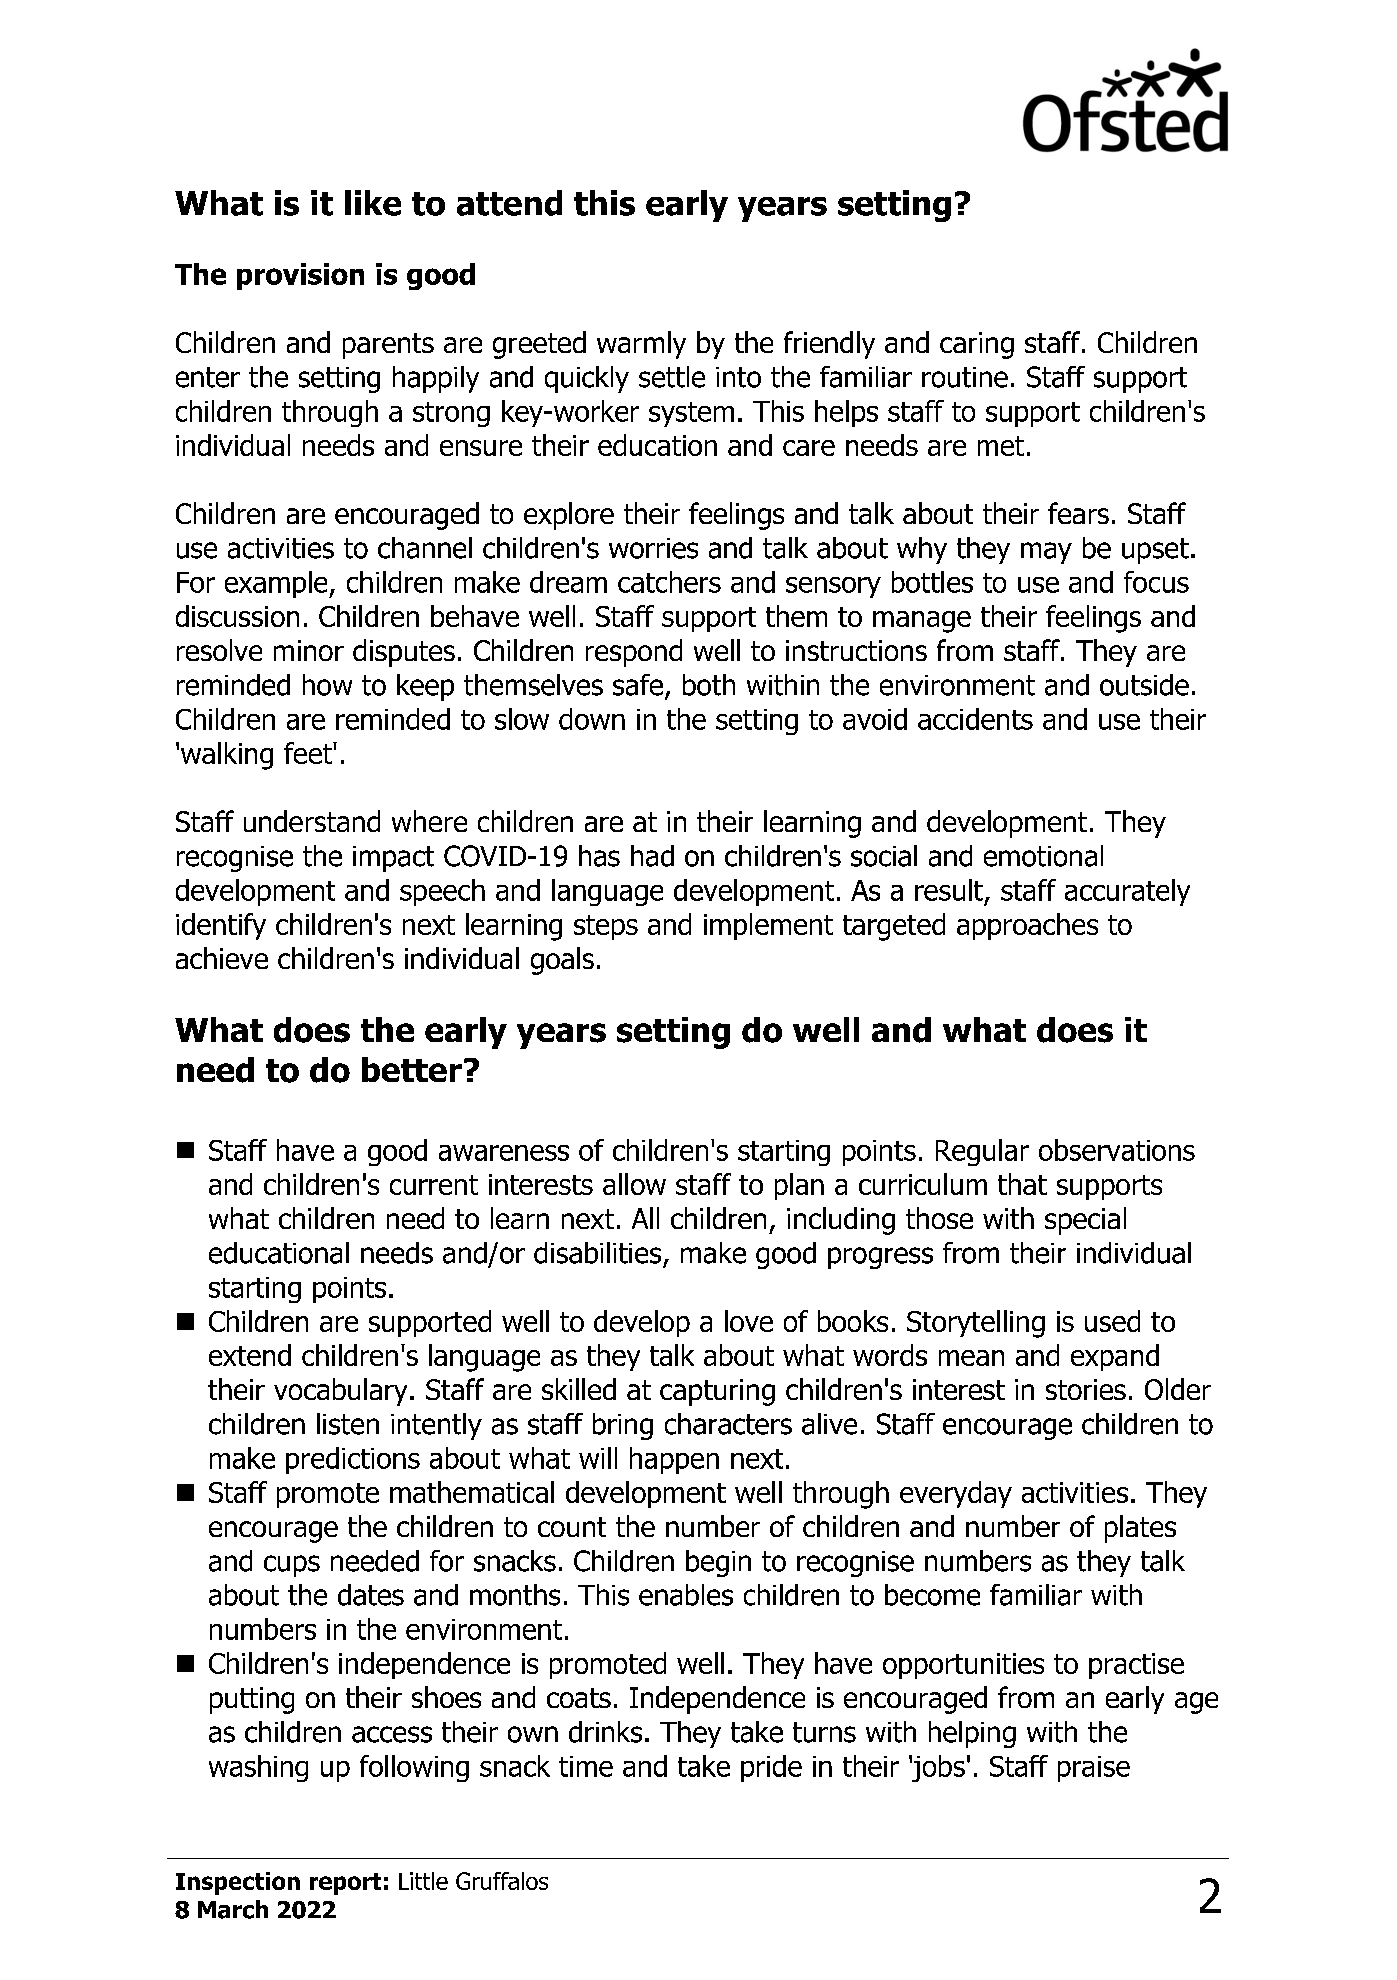  Describe the element at coordinates (345, 1884) in the page. I see `report` at that location.
